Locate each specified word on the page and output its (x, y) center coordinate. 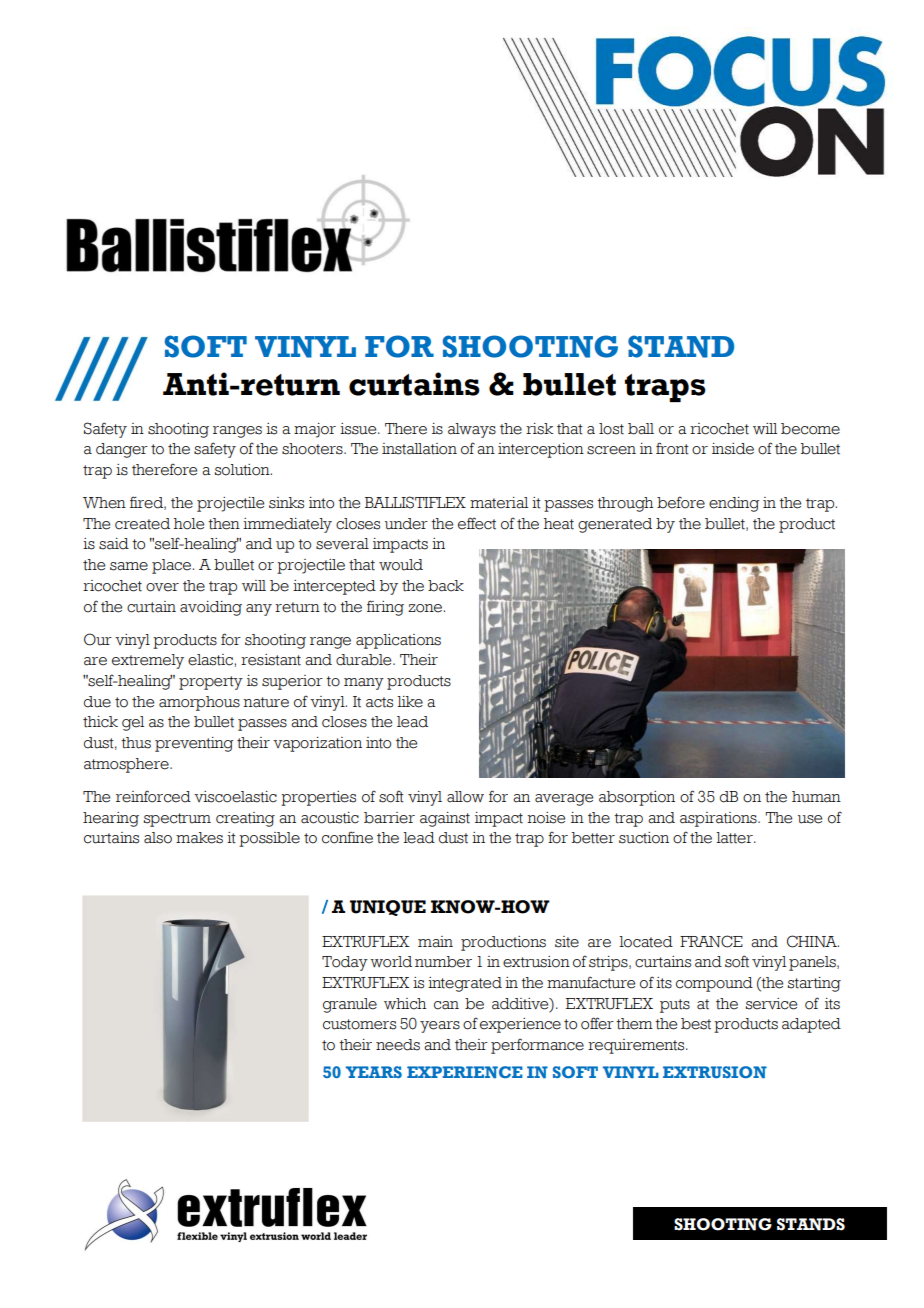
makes (199, 838)
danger (122, 450)
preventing (194, 744)
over (162, 587)
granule (350, 1005)
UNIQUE (388, 908)
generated (615, 525)
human (816, 797)
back (446, 586)
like (410, 702)
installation (419, 449)
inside (733, 449)
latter (735, 838)
